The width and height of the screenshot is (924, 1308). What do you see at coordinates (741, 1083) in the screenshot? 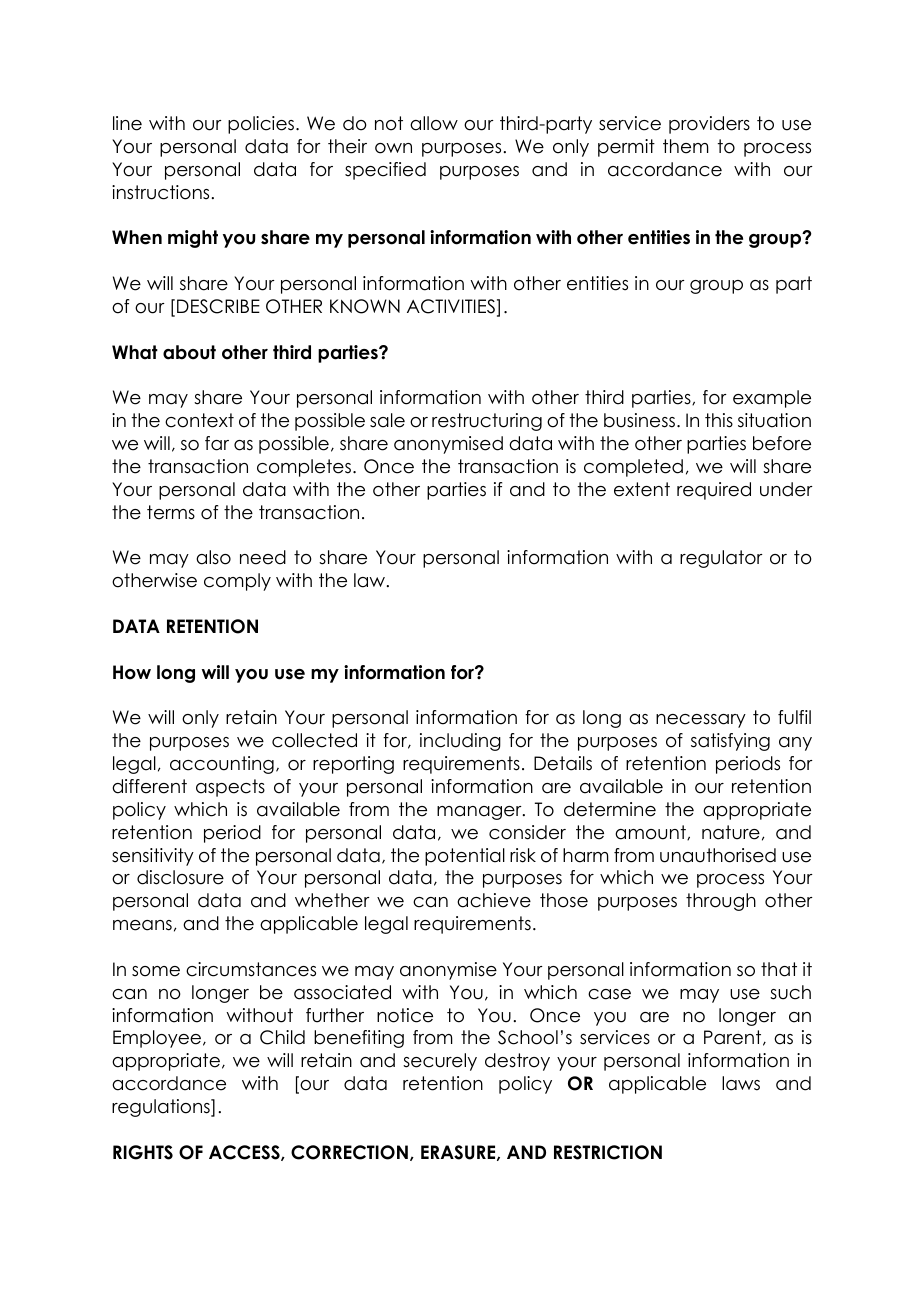
I see `laws` at bounding box center [741, 1083].
